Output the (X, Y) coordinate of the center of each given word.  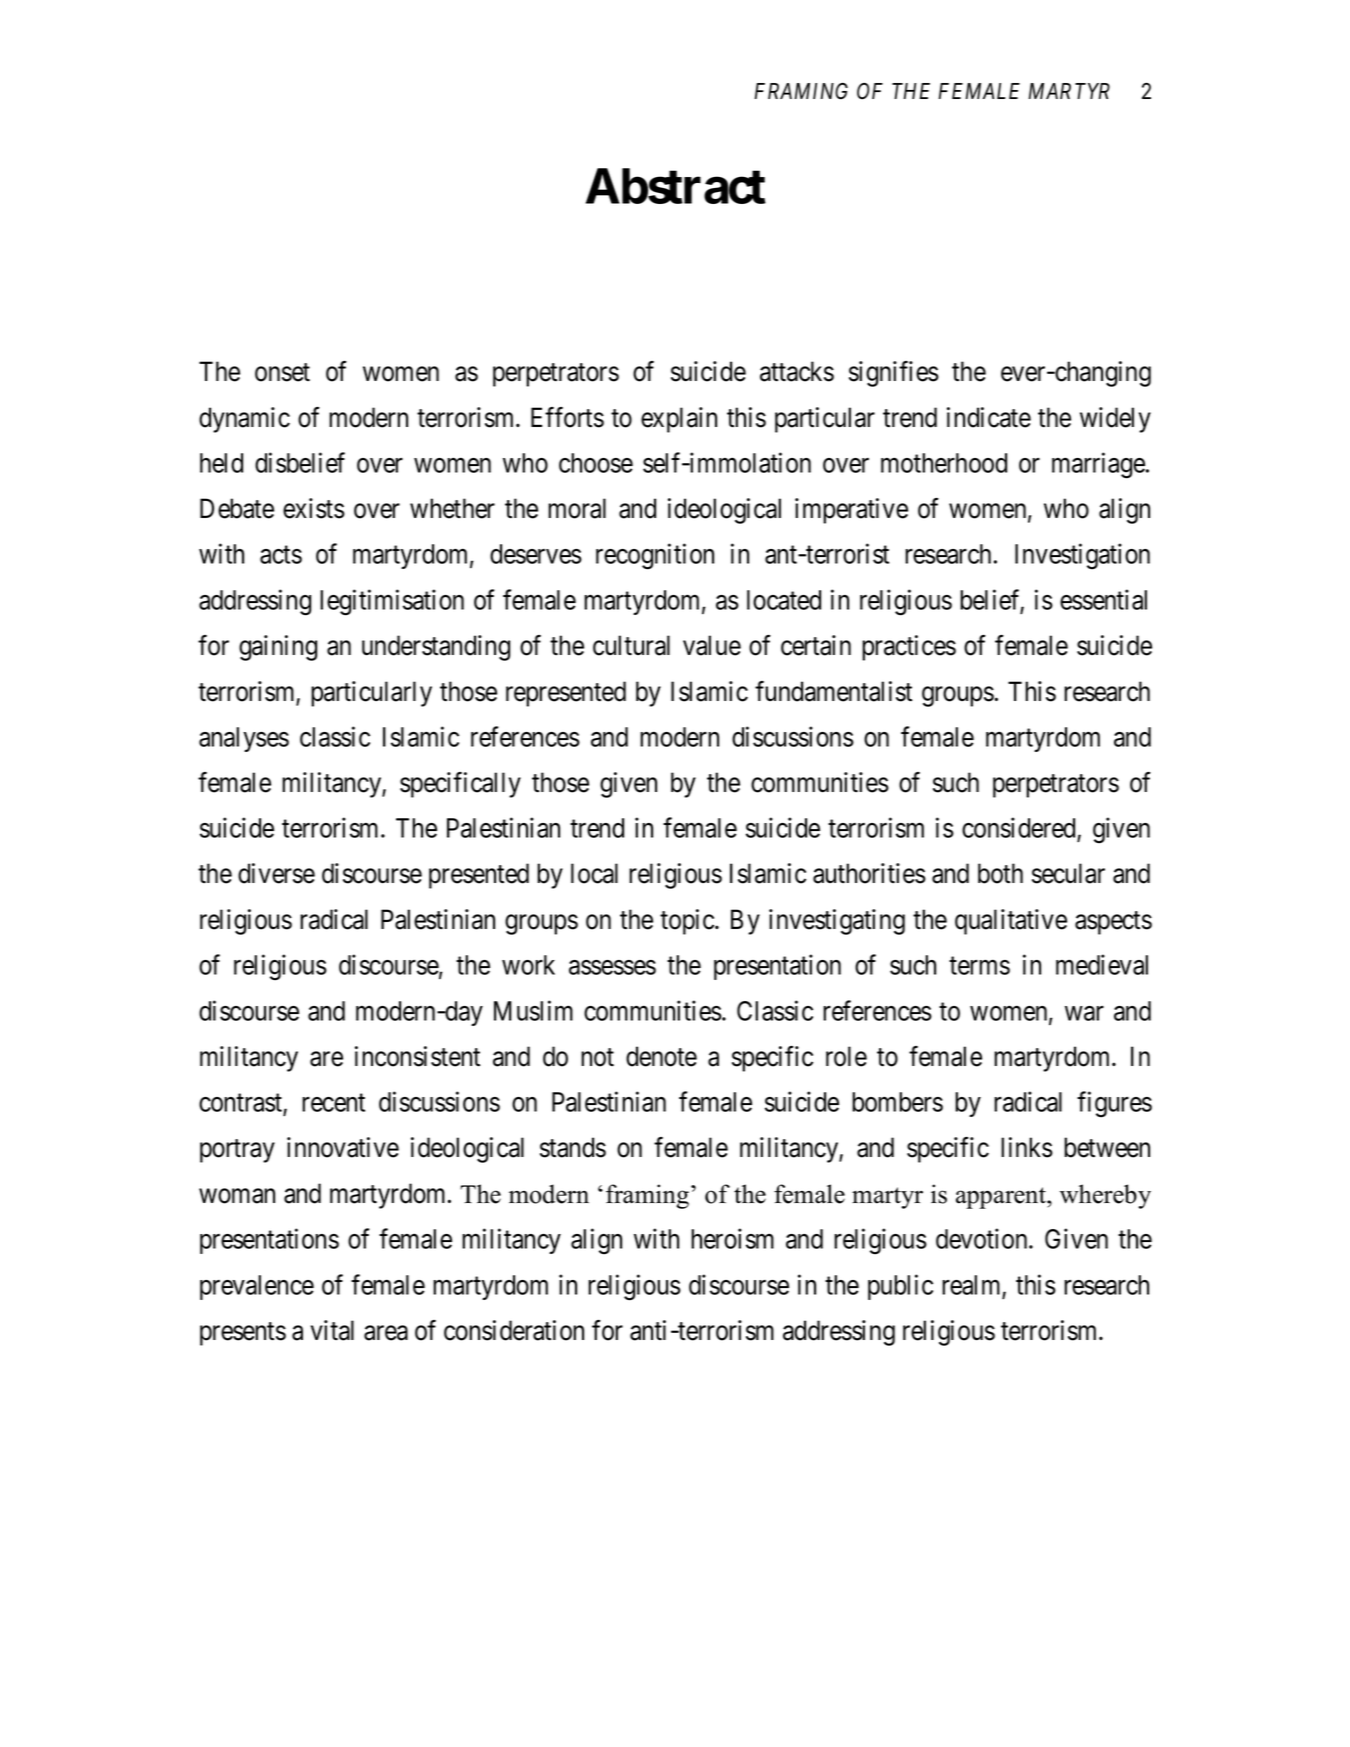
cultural (631, 645)
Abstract (676, 186)
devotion (983, 1238)
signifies (894, 374)
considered (1020, 829)
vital (332, 1330)
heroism (732, 1238)
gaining (278, 648)
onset (282, 372)
